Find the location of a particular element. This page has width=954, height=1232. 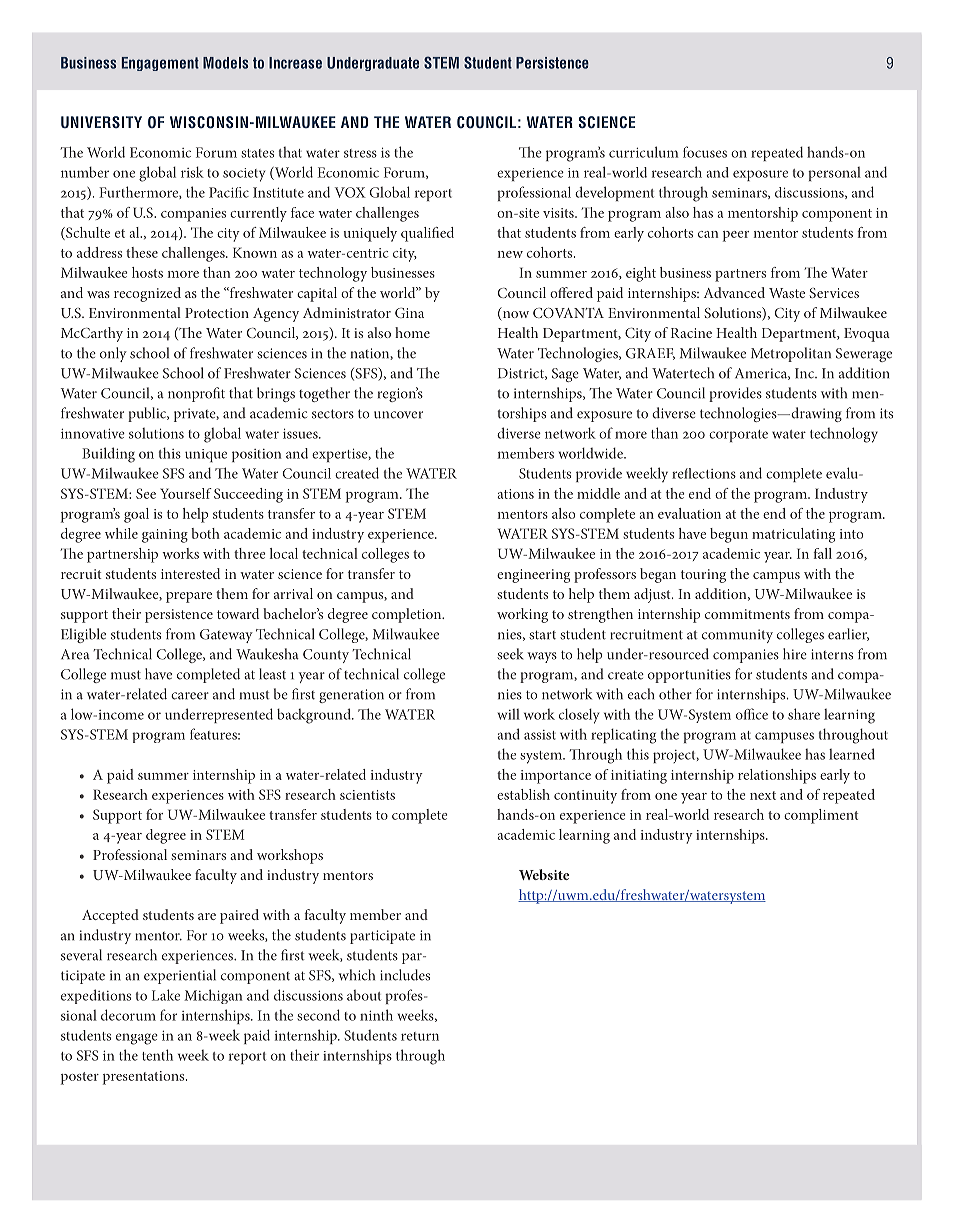

Models is located at coordinates (225, 63).
